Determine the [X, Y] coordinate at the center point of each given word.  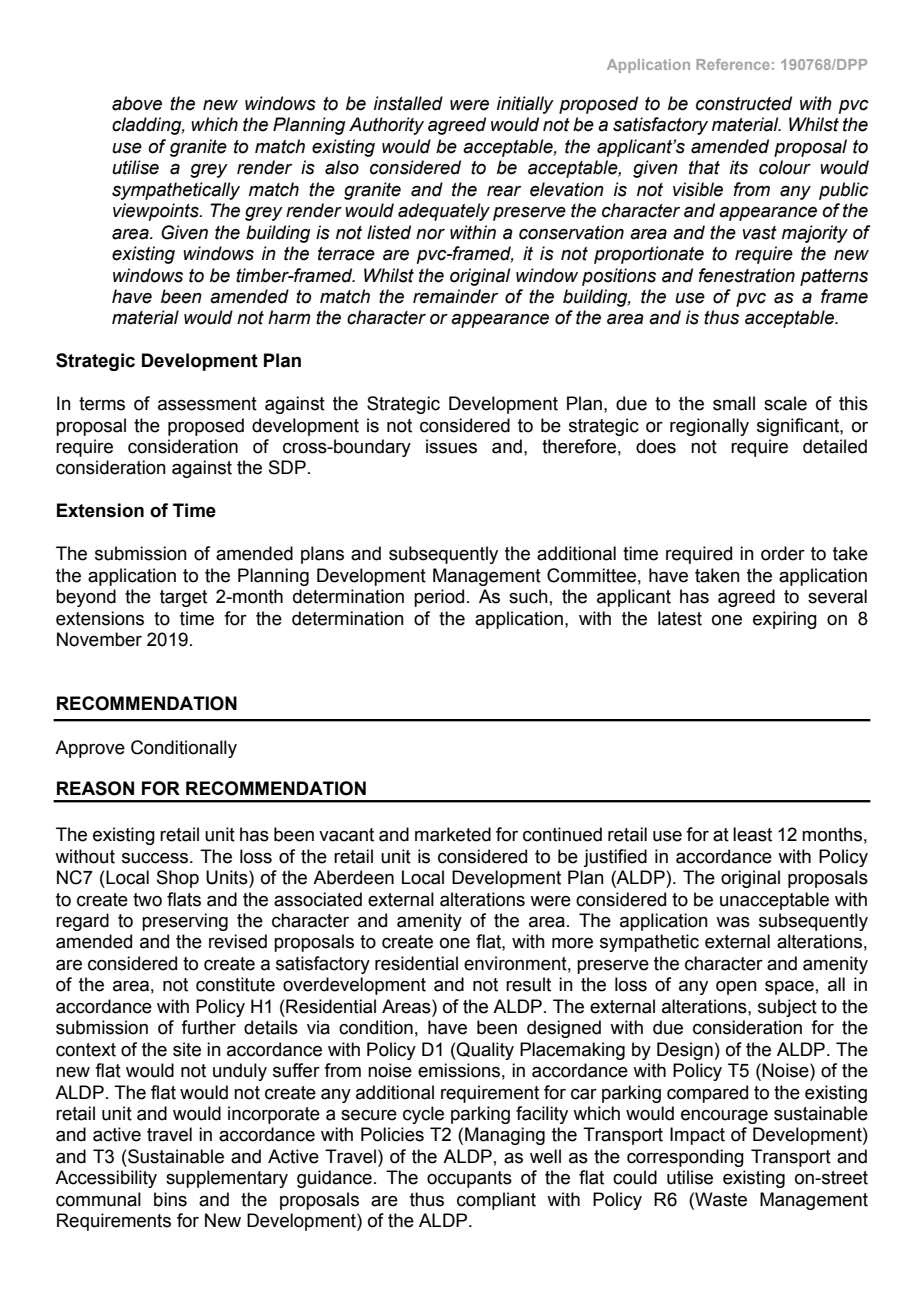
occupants [469, 1179]
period [439, 598]
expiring [785, 620]
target [183, 598]
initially [525, 105]
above [137, 103]
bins [170, 1199]
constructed [744, 103]
